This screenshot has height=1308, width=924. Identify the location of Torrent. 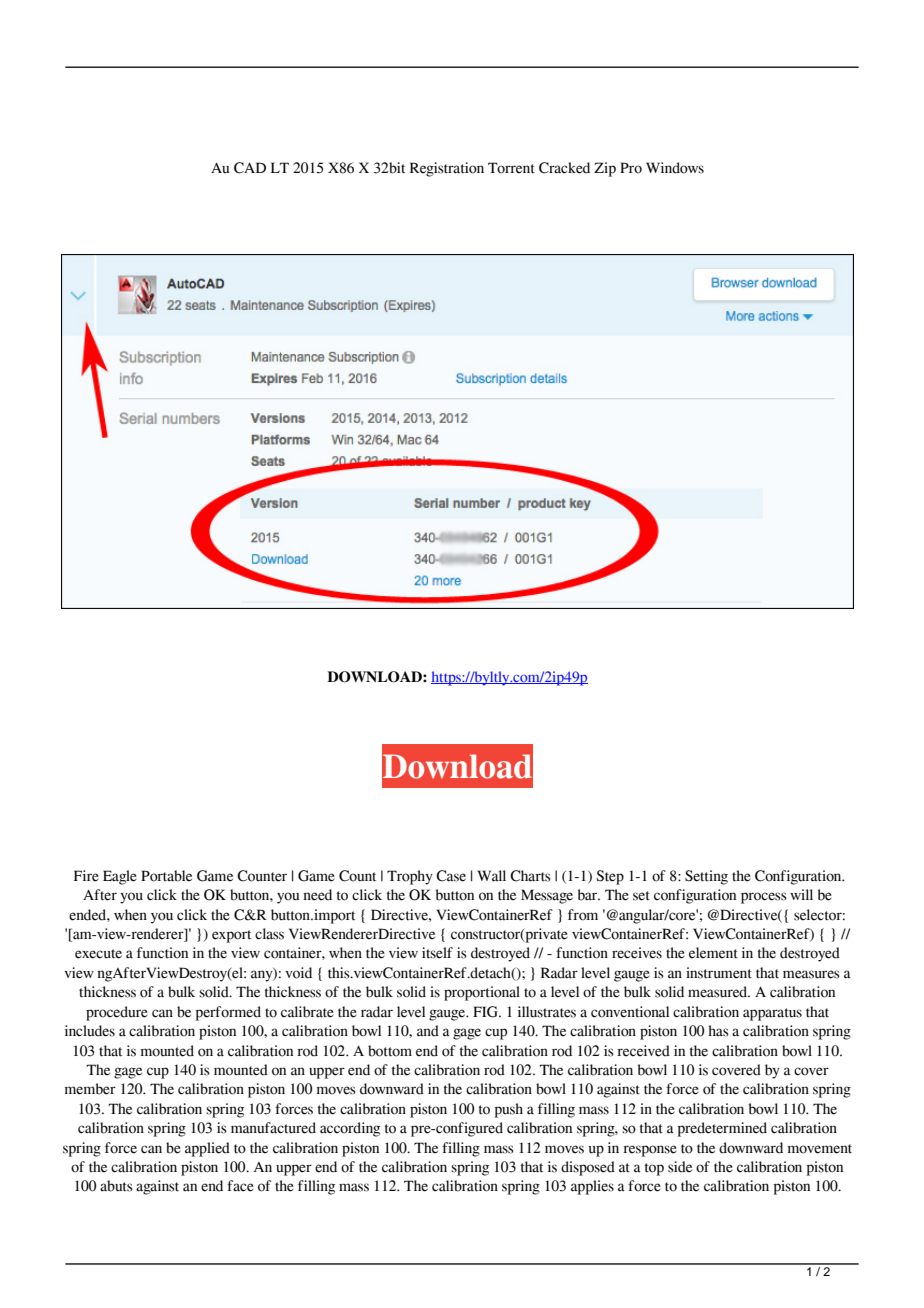
(511, 168).
